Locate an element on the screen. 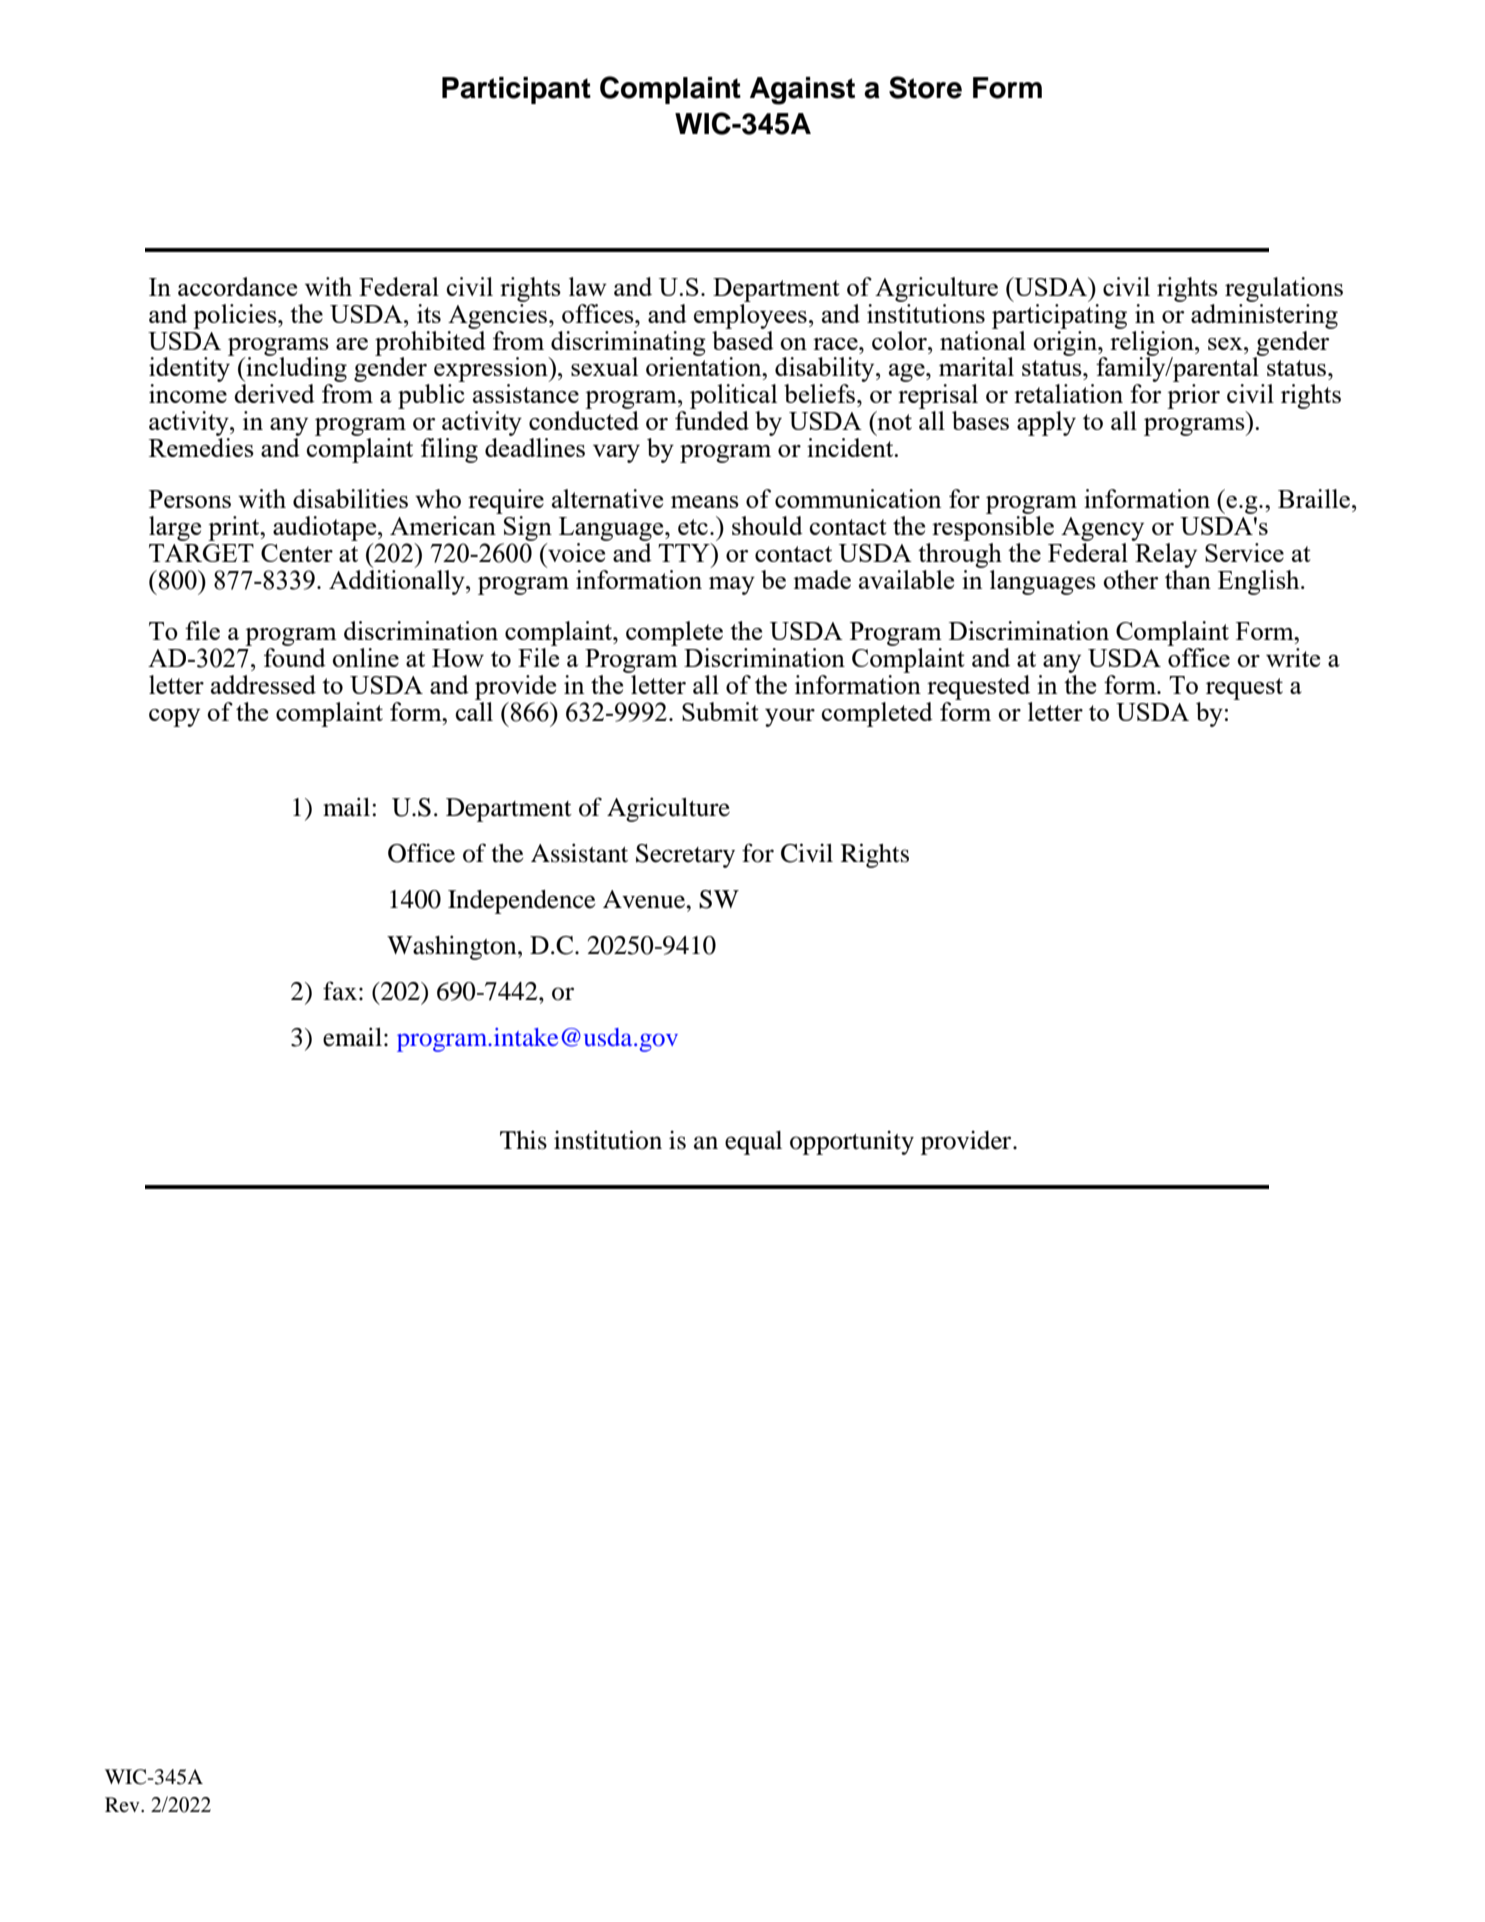 The image size is (1485, 1922). fax is located at coordinates (340, 991).
